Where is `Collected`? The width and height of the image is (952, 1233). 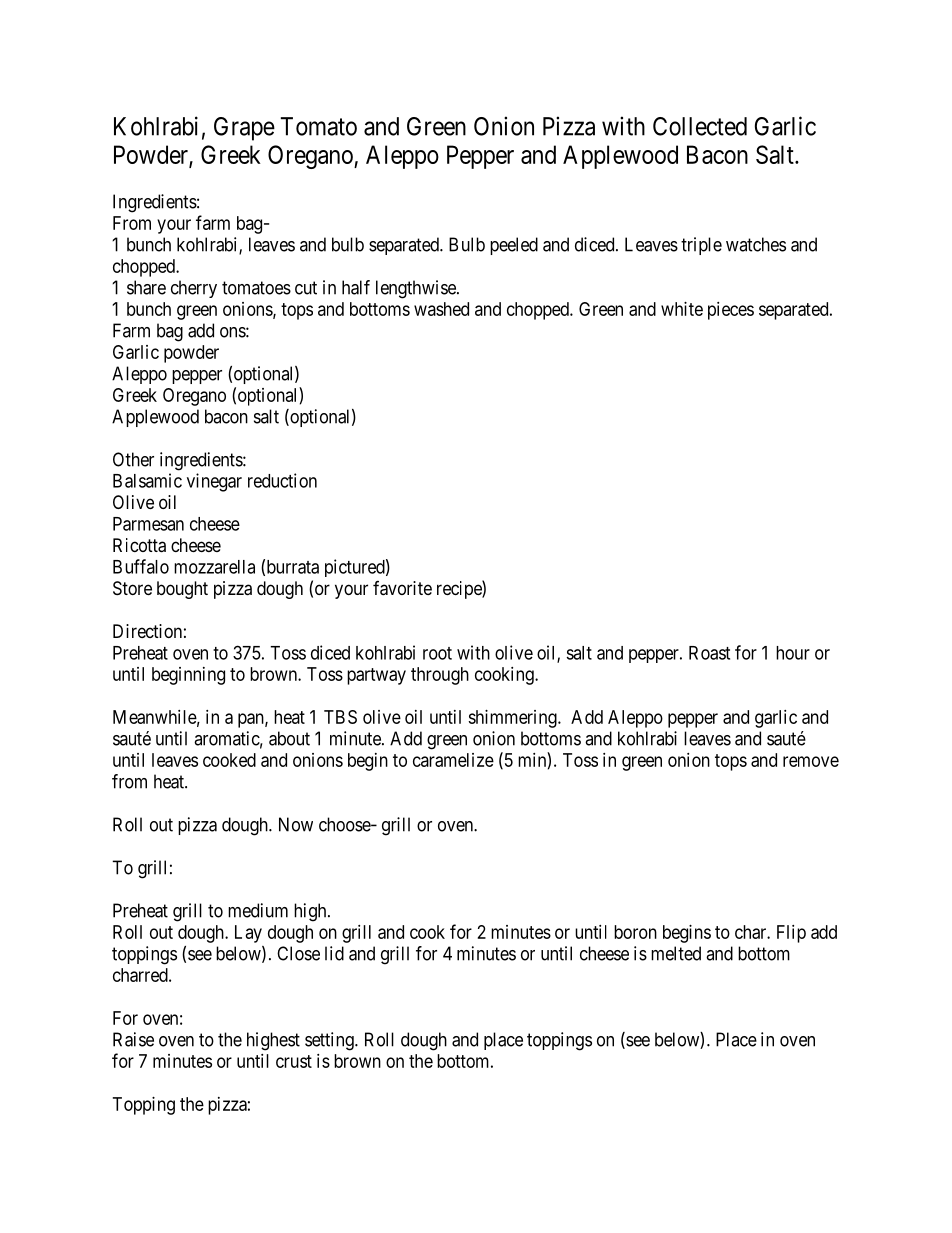 Collected is located at coordinates (700, 126).
